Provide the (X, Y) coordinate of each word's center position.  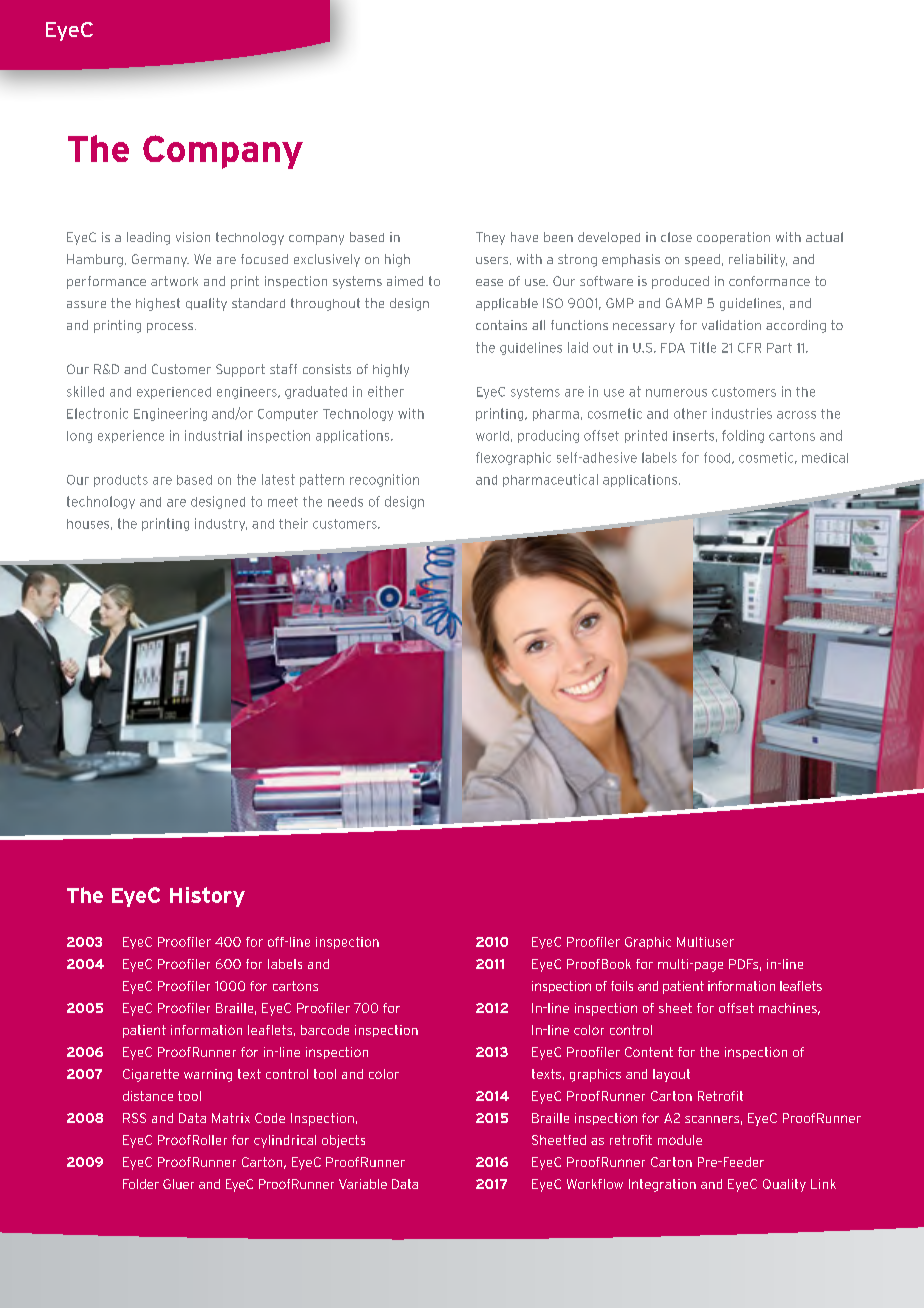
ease (489, 282)
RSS (134, 1118)
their (293, 523)
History (207, 897)
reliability (758, 260)
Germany (160, 260)
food (718, 458)
